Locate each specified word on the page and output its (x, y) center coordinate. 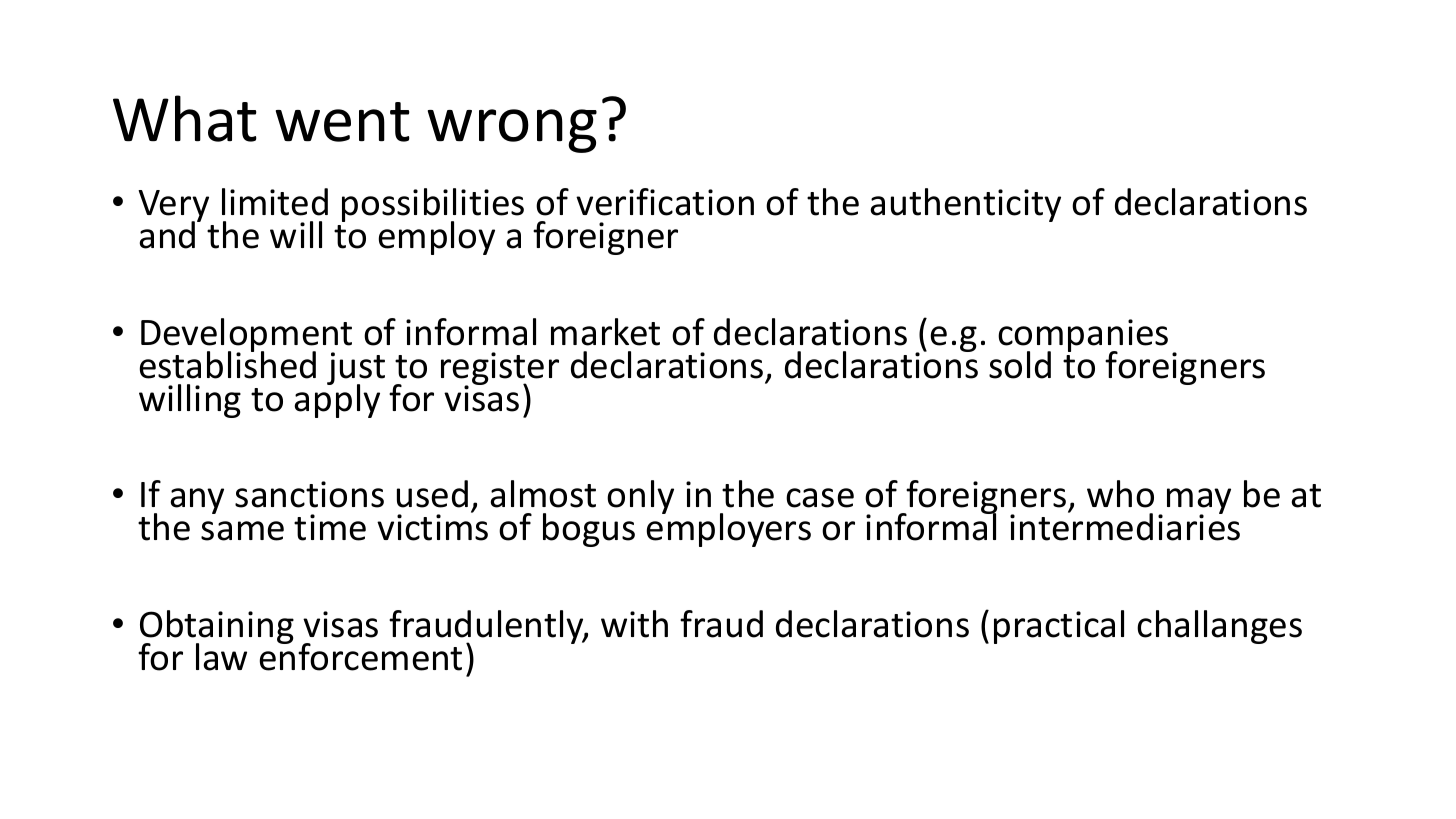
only (640, 497)
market (605, 332)
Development (246, 336)
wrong (512, 131)
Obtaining (217, 628)
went (343, 122)
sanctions (309, 494)
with (634, 624)
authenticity (965, 205)
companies (1083, 337)
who (1120, 494)
